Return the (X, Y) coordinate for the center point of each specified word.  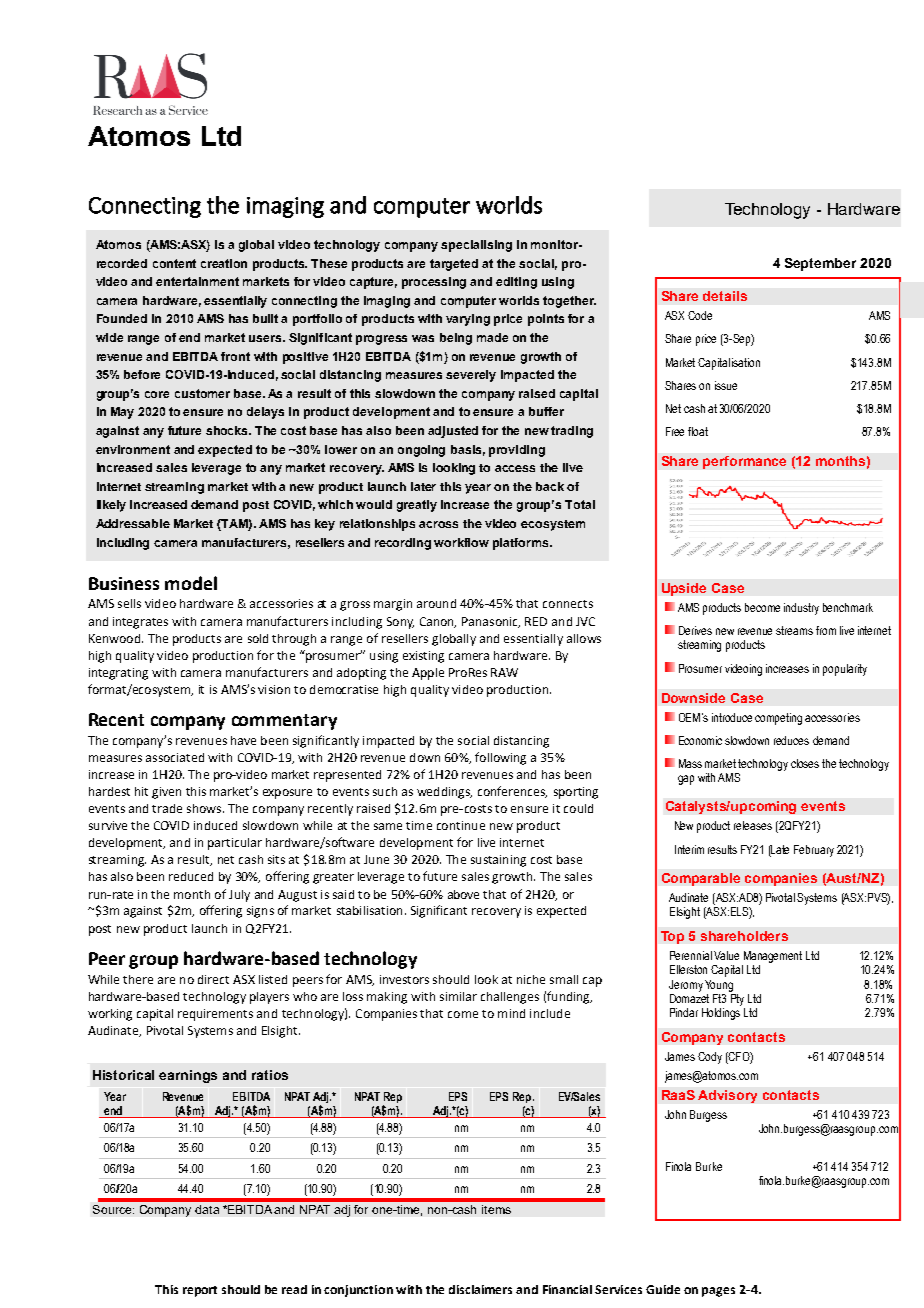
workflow (461, 542)
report (200, 1291)
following (500, 758)
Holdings (721, 1014)
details (725, 296)
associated (175, 757)
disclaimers (480, 1289)
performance (744, 462)
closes (805, 763)
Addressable (133, 523)
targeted (454, 265)
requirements (215, 1015)
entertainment (197, 281)
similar (458, 996)
